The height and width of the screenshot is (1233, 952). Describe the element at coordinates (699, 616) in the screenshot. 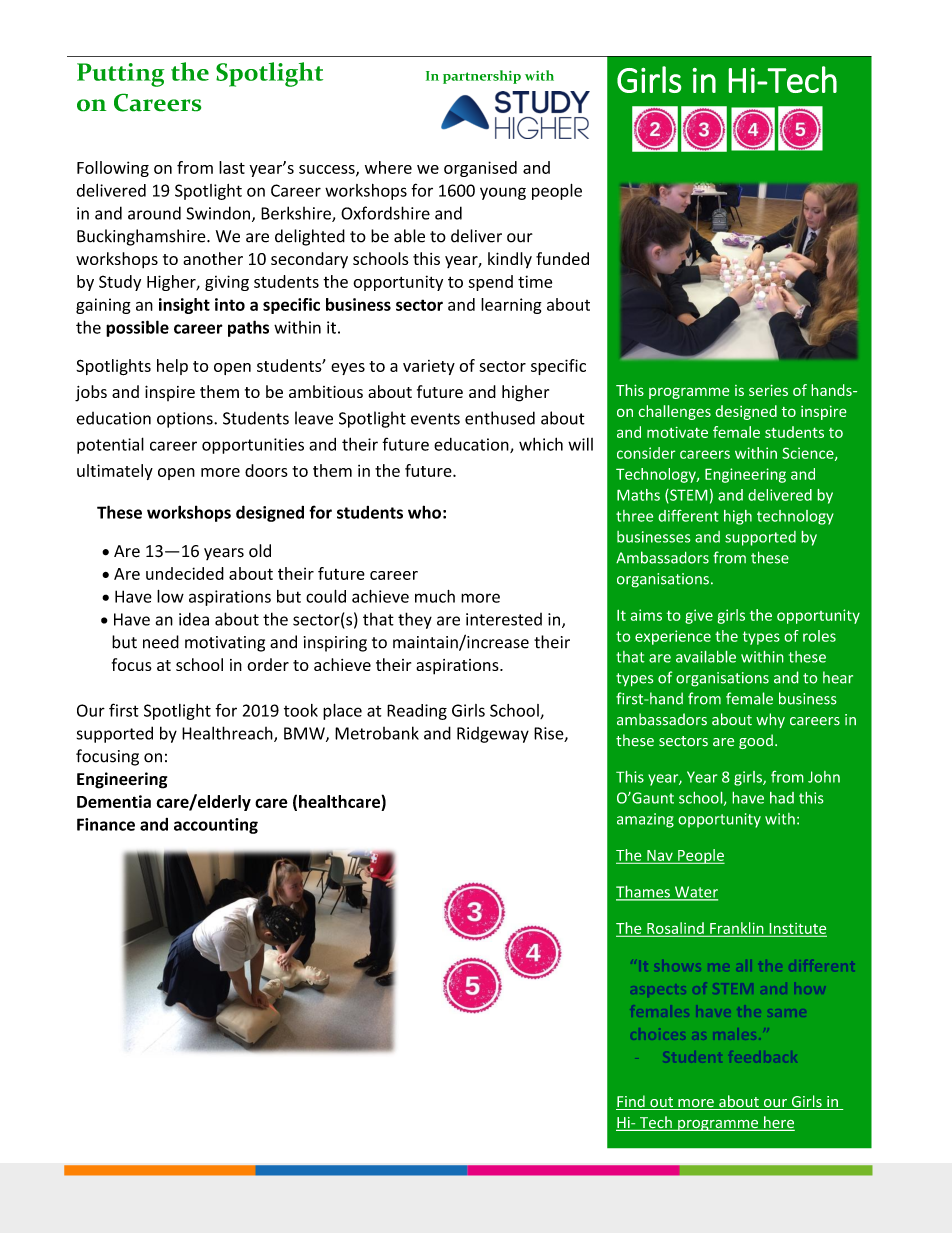

I see `give` at that location.
